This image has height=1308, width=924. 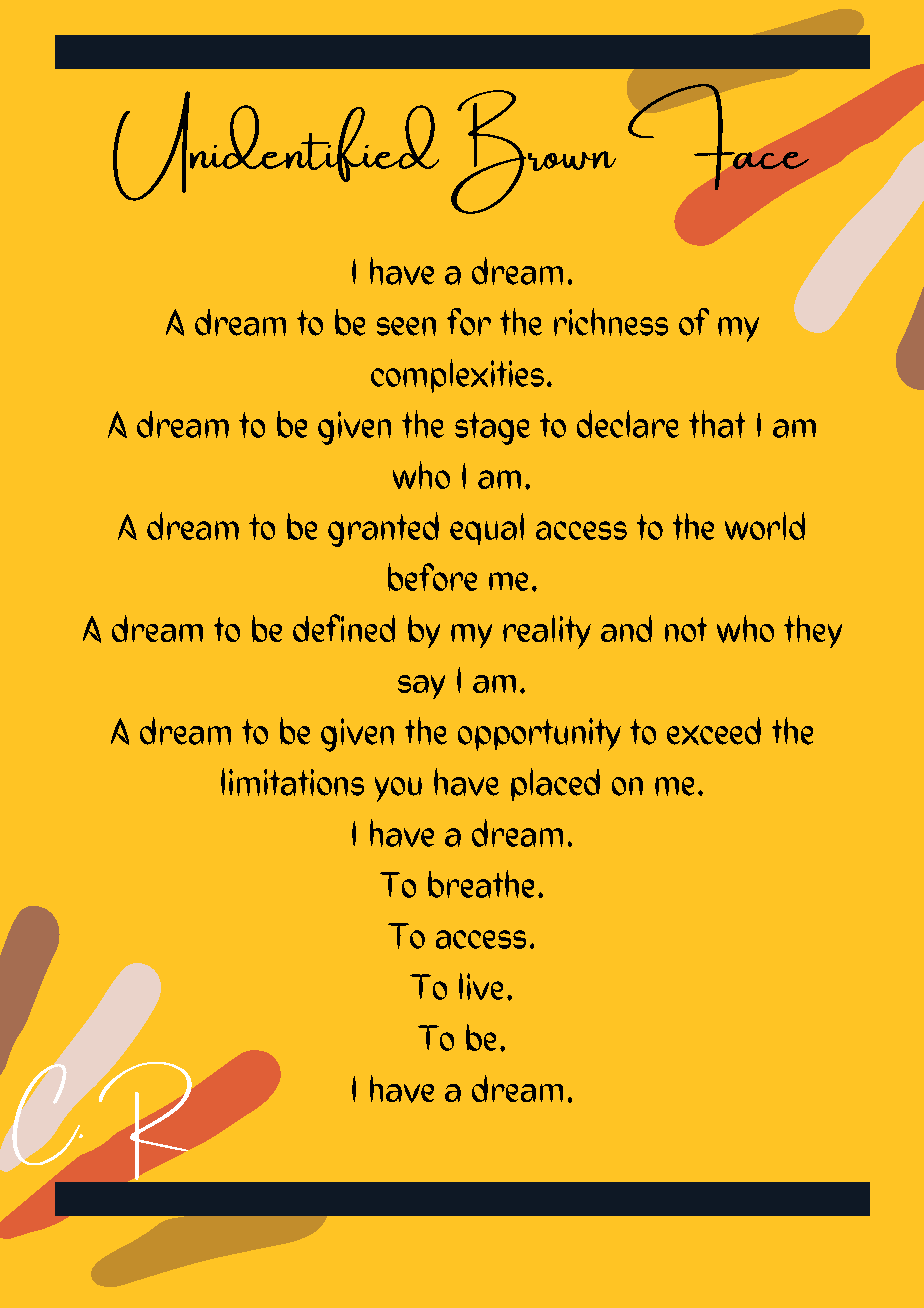 I want to click on equal, so click(x=487, y=529).
